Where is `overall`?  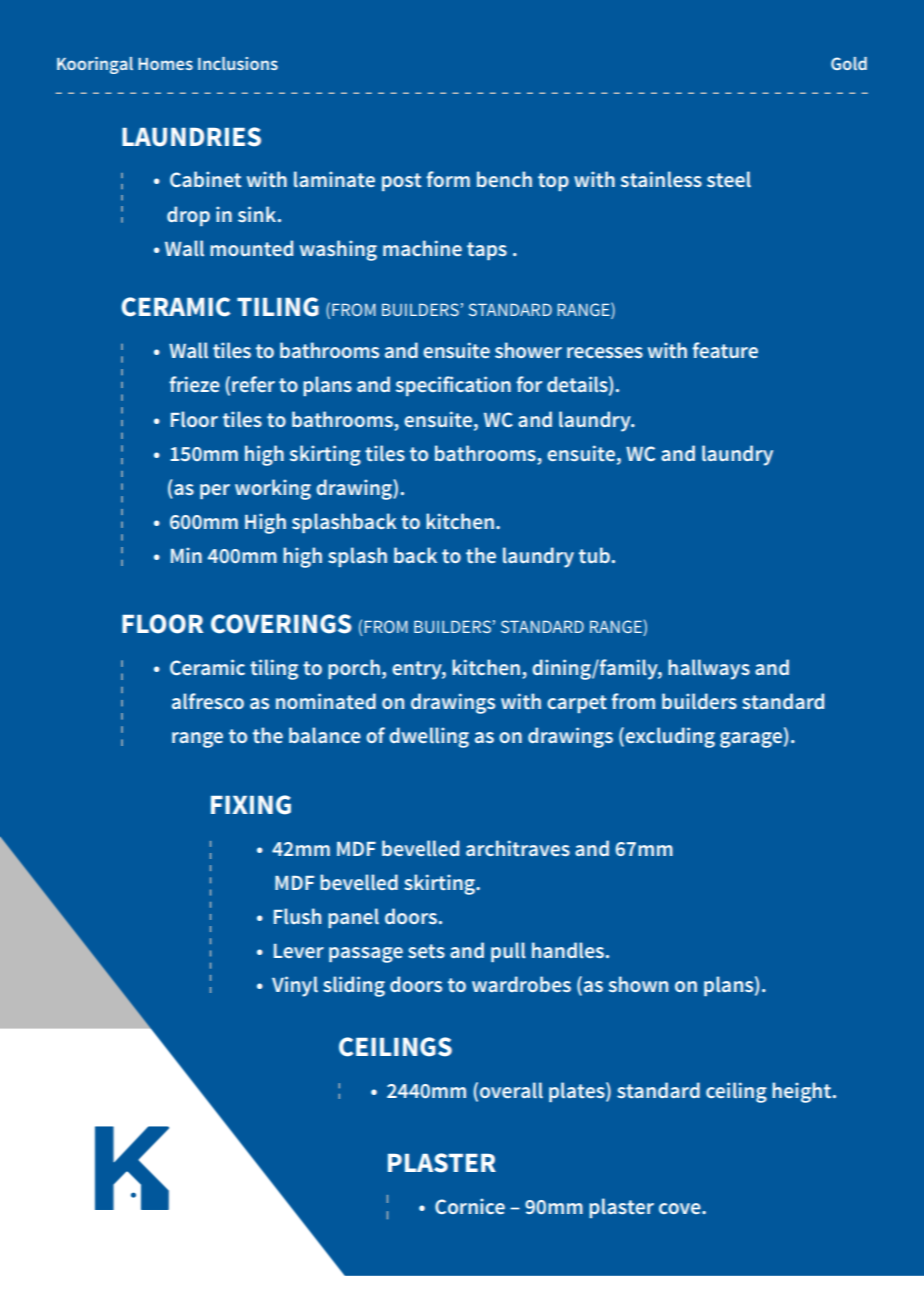
overall is located at coordinates (511, 1090).
